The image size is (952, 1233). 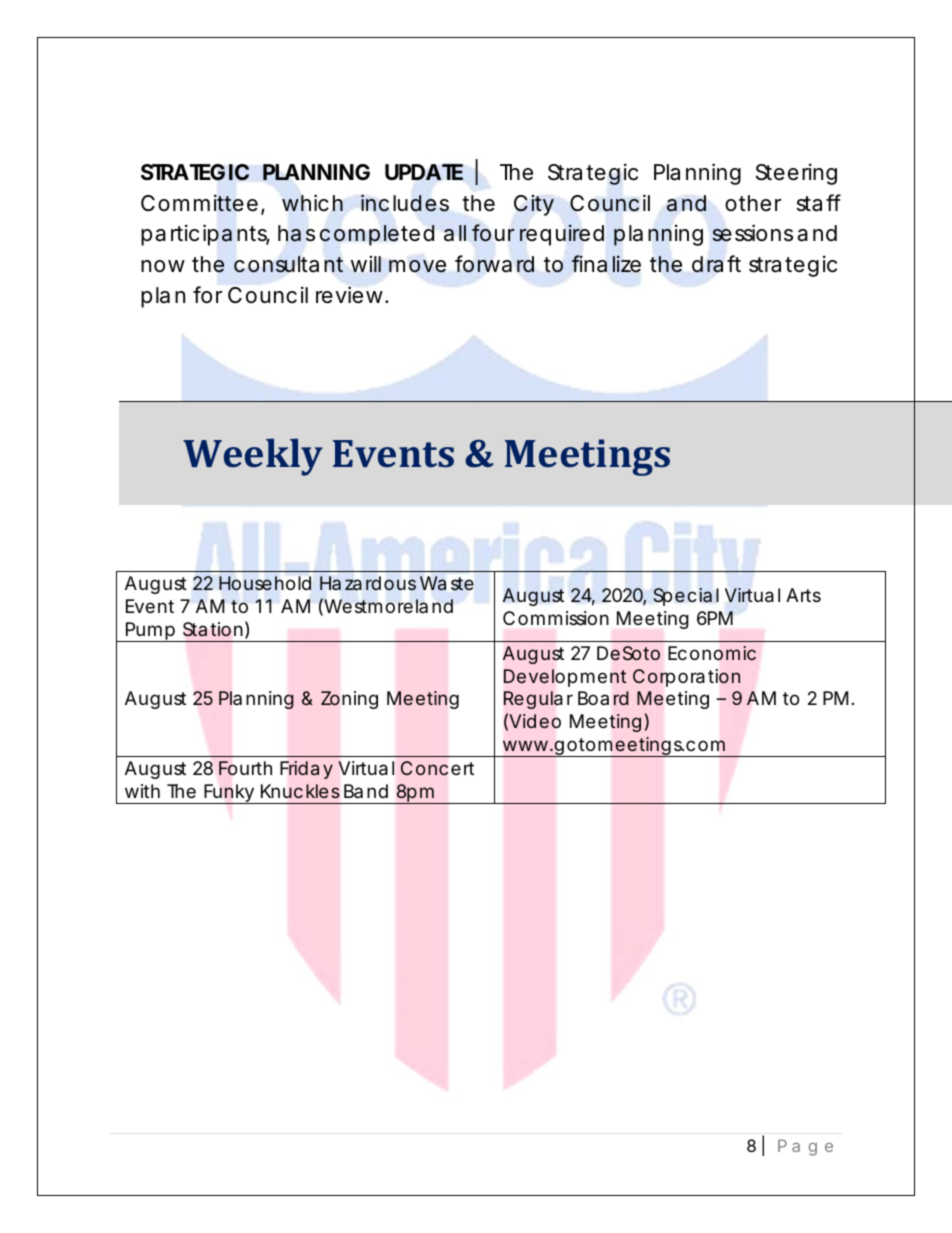 I want to click on Weekly, so click(x=253, y=457).
